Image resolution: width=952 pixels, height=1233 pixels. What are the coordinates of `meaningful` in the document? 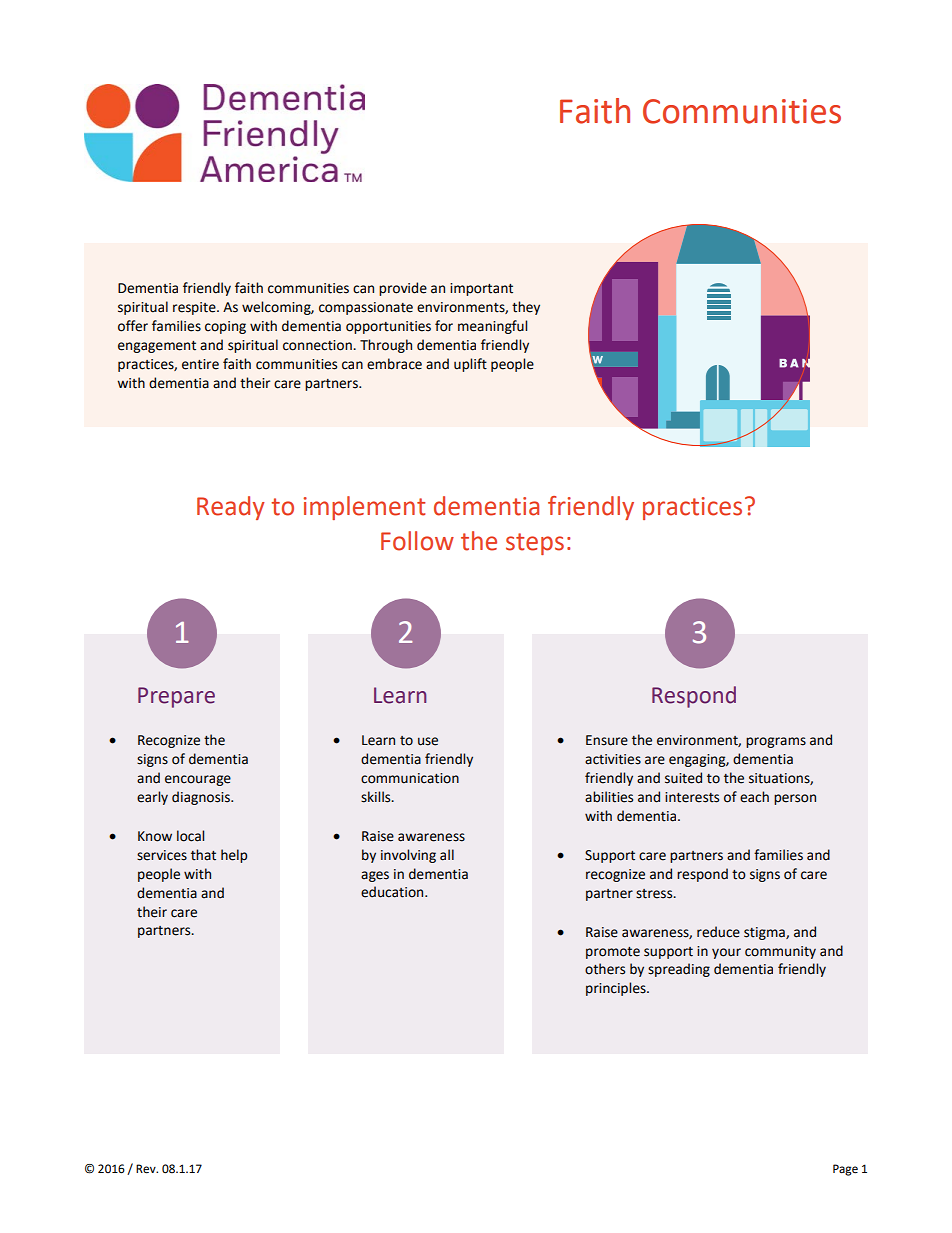 It's located at (492, 327).
